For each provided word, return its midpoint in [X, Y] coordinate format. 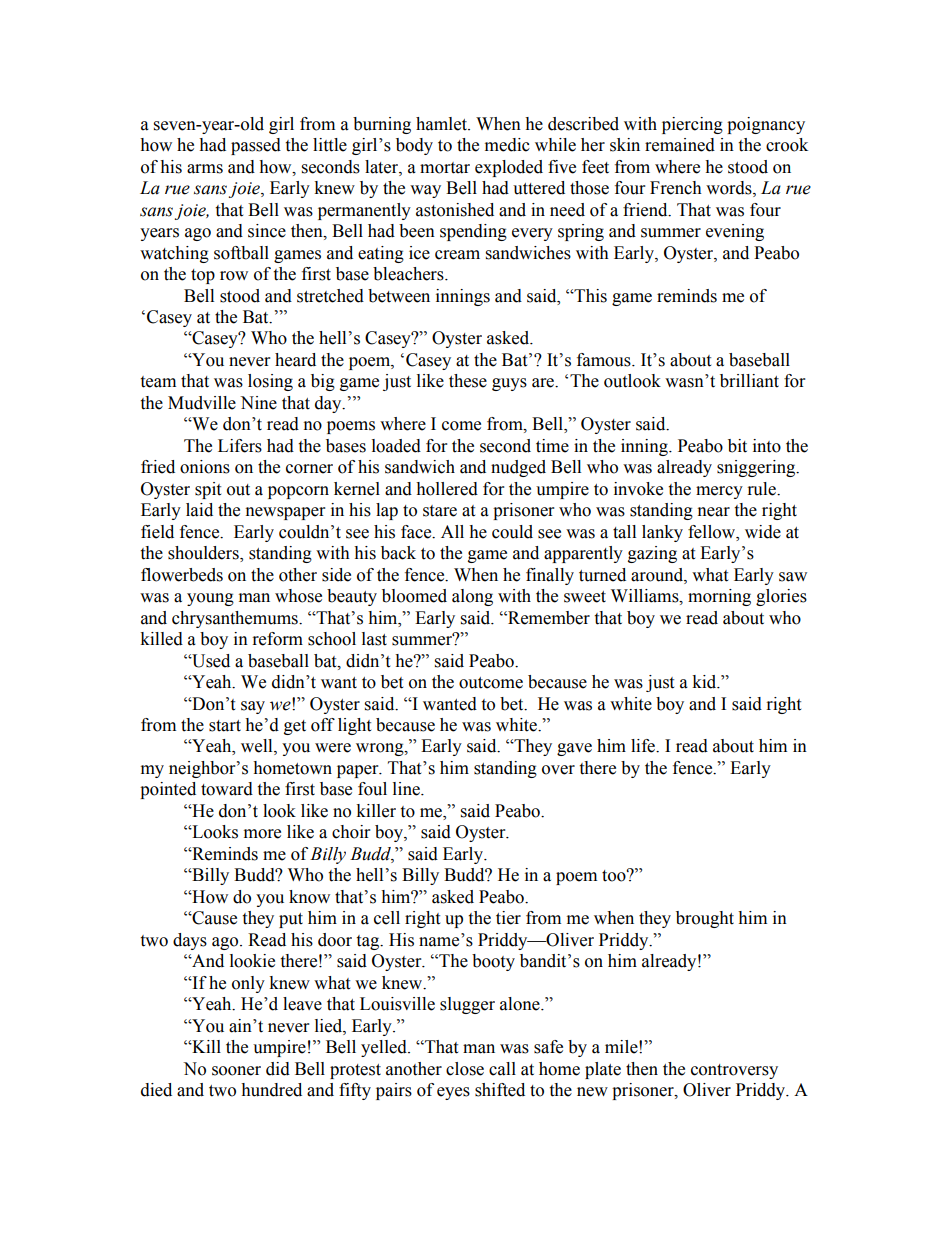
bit [737, 446]
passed [256, 146]
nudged [518, 468]
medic [507, 145]
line [407, 789]
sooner [236, 1071]
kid [705, 682]
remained [680, 145]
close [465, 1069]
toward [227, 789]
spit [208, 490]
